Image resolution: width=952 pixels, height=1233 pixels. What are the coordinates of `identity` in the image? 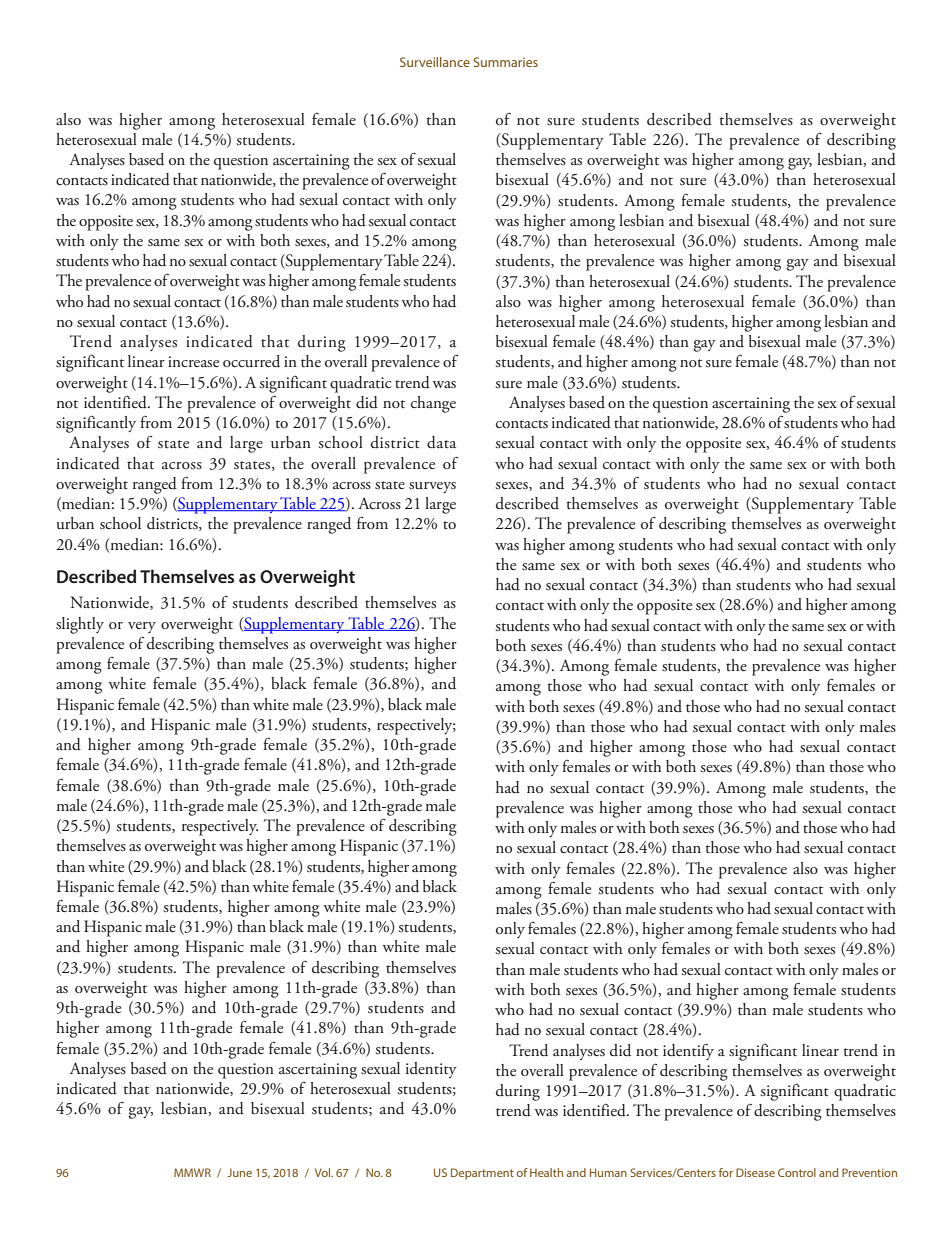 It's located at (431, 1070).
